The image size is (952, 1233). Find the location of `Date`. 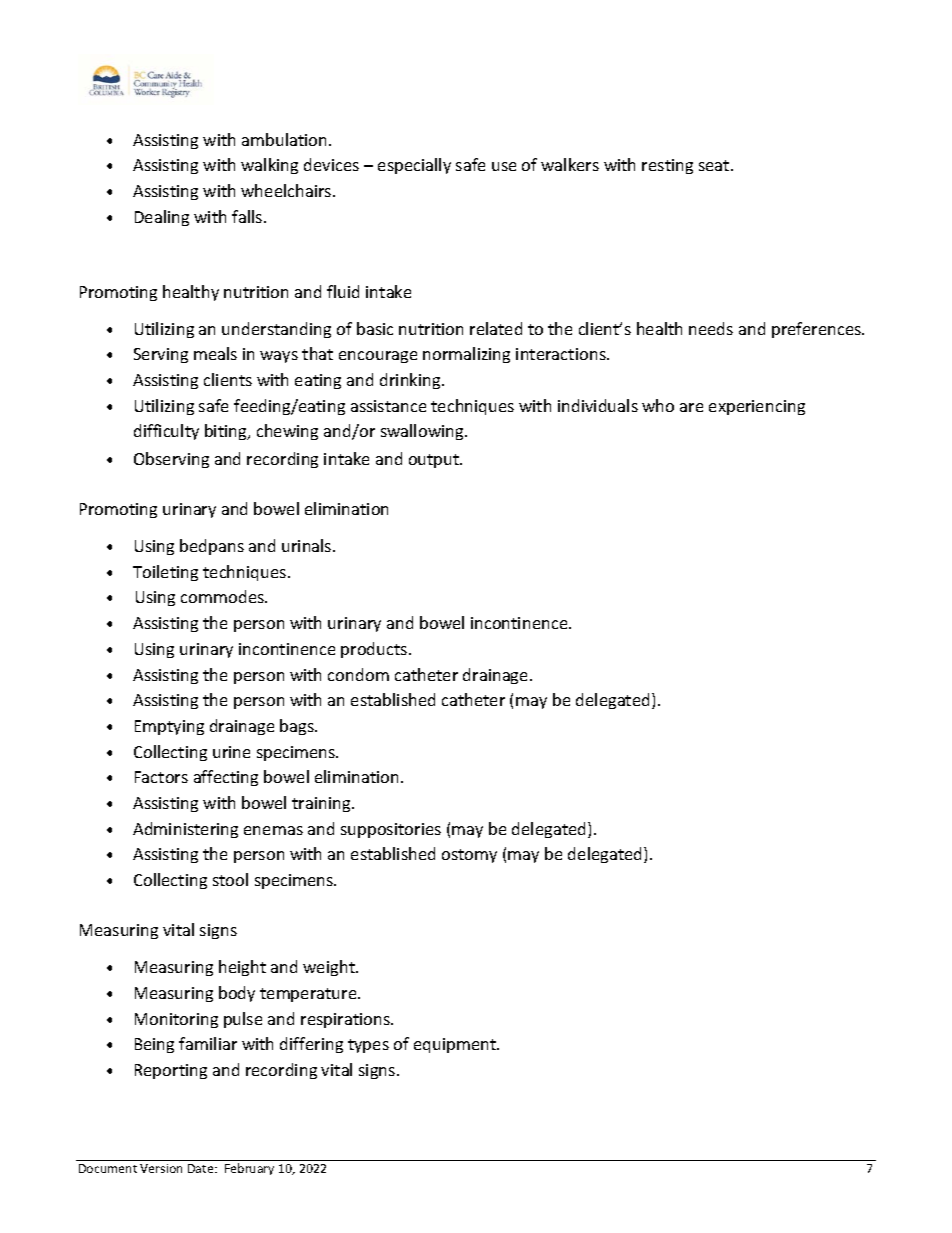

Date is located at coordinates (202, 1168).
